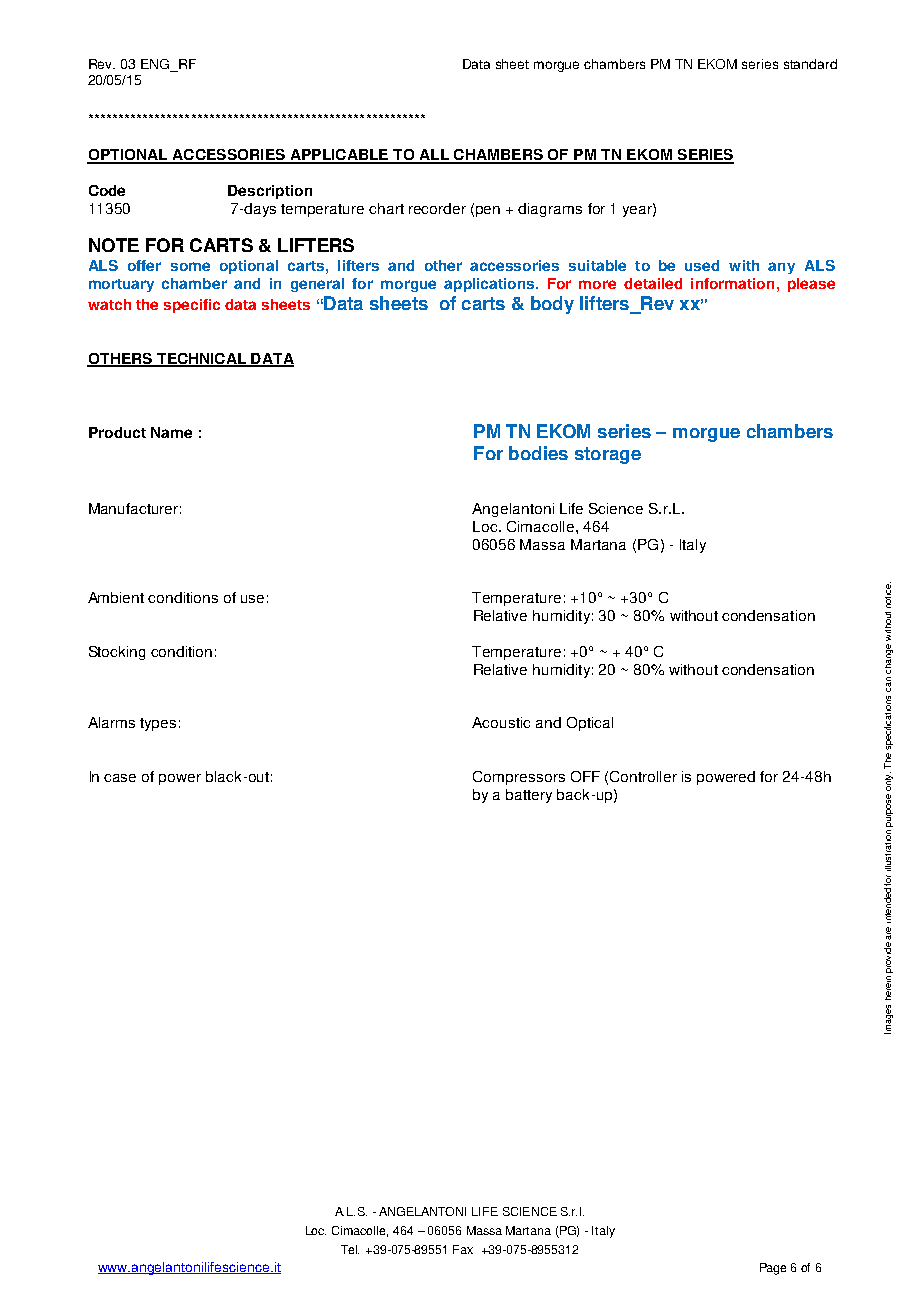  I want to click on Acoustic, so click(501, 722).
